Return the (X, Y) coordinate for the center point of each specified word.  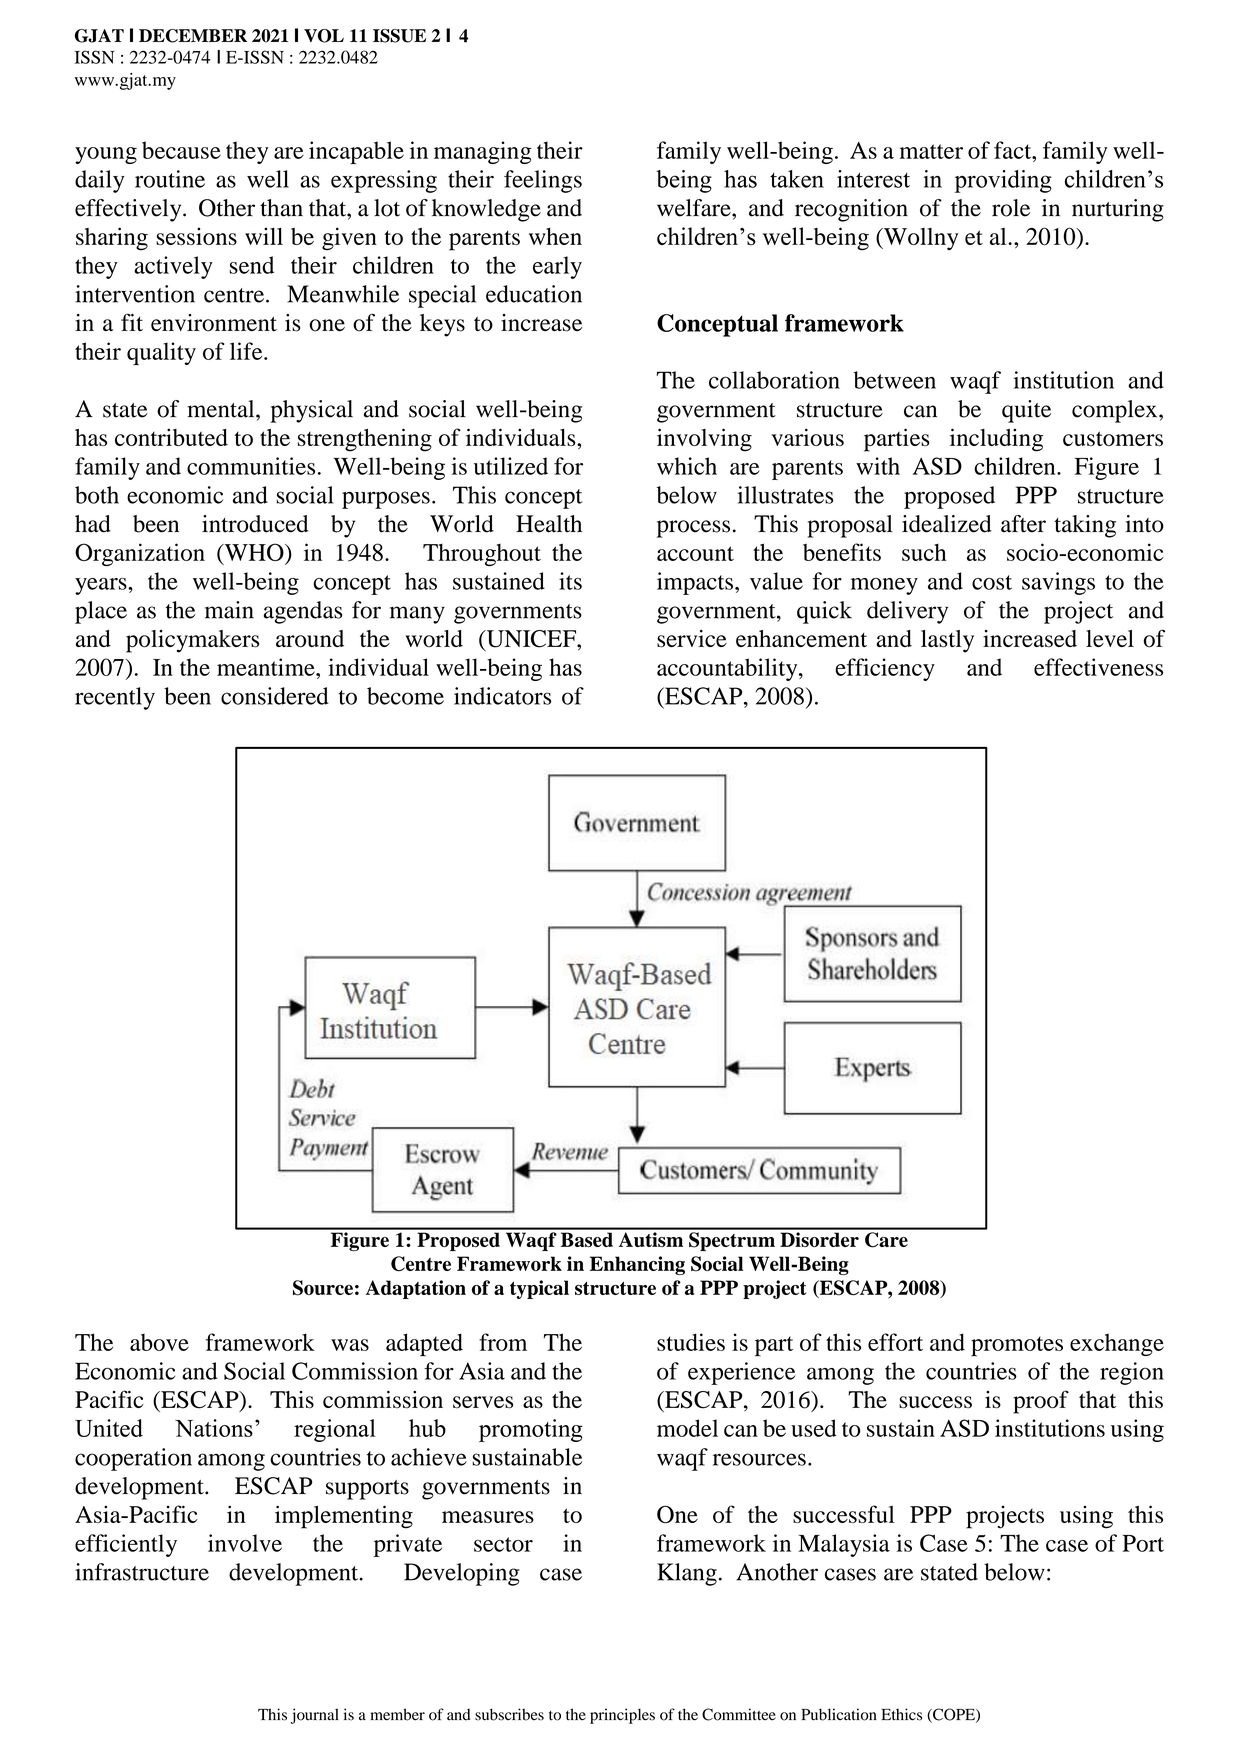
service (692, 639)
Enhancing (637, 1265)
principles (622, 1716)
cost (992, 582)
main (229, 610)
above (159, 1342)
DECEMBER (193, 36)
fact (1014, 150)
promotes (1017, 1346)
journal (315, 1716)
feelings (543, 181)
